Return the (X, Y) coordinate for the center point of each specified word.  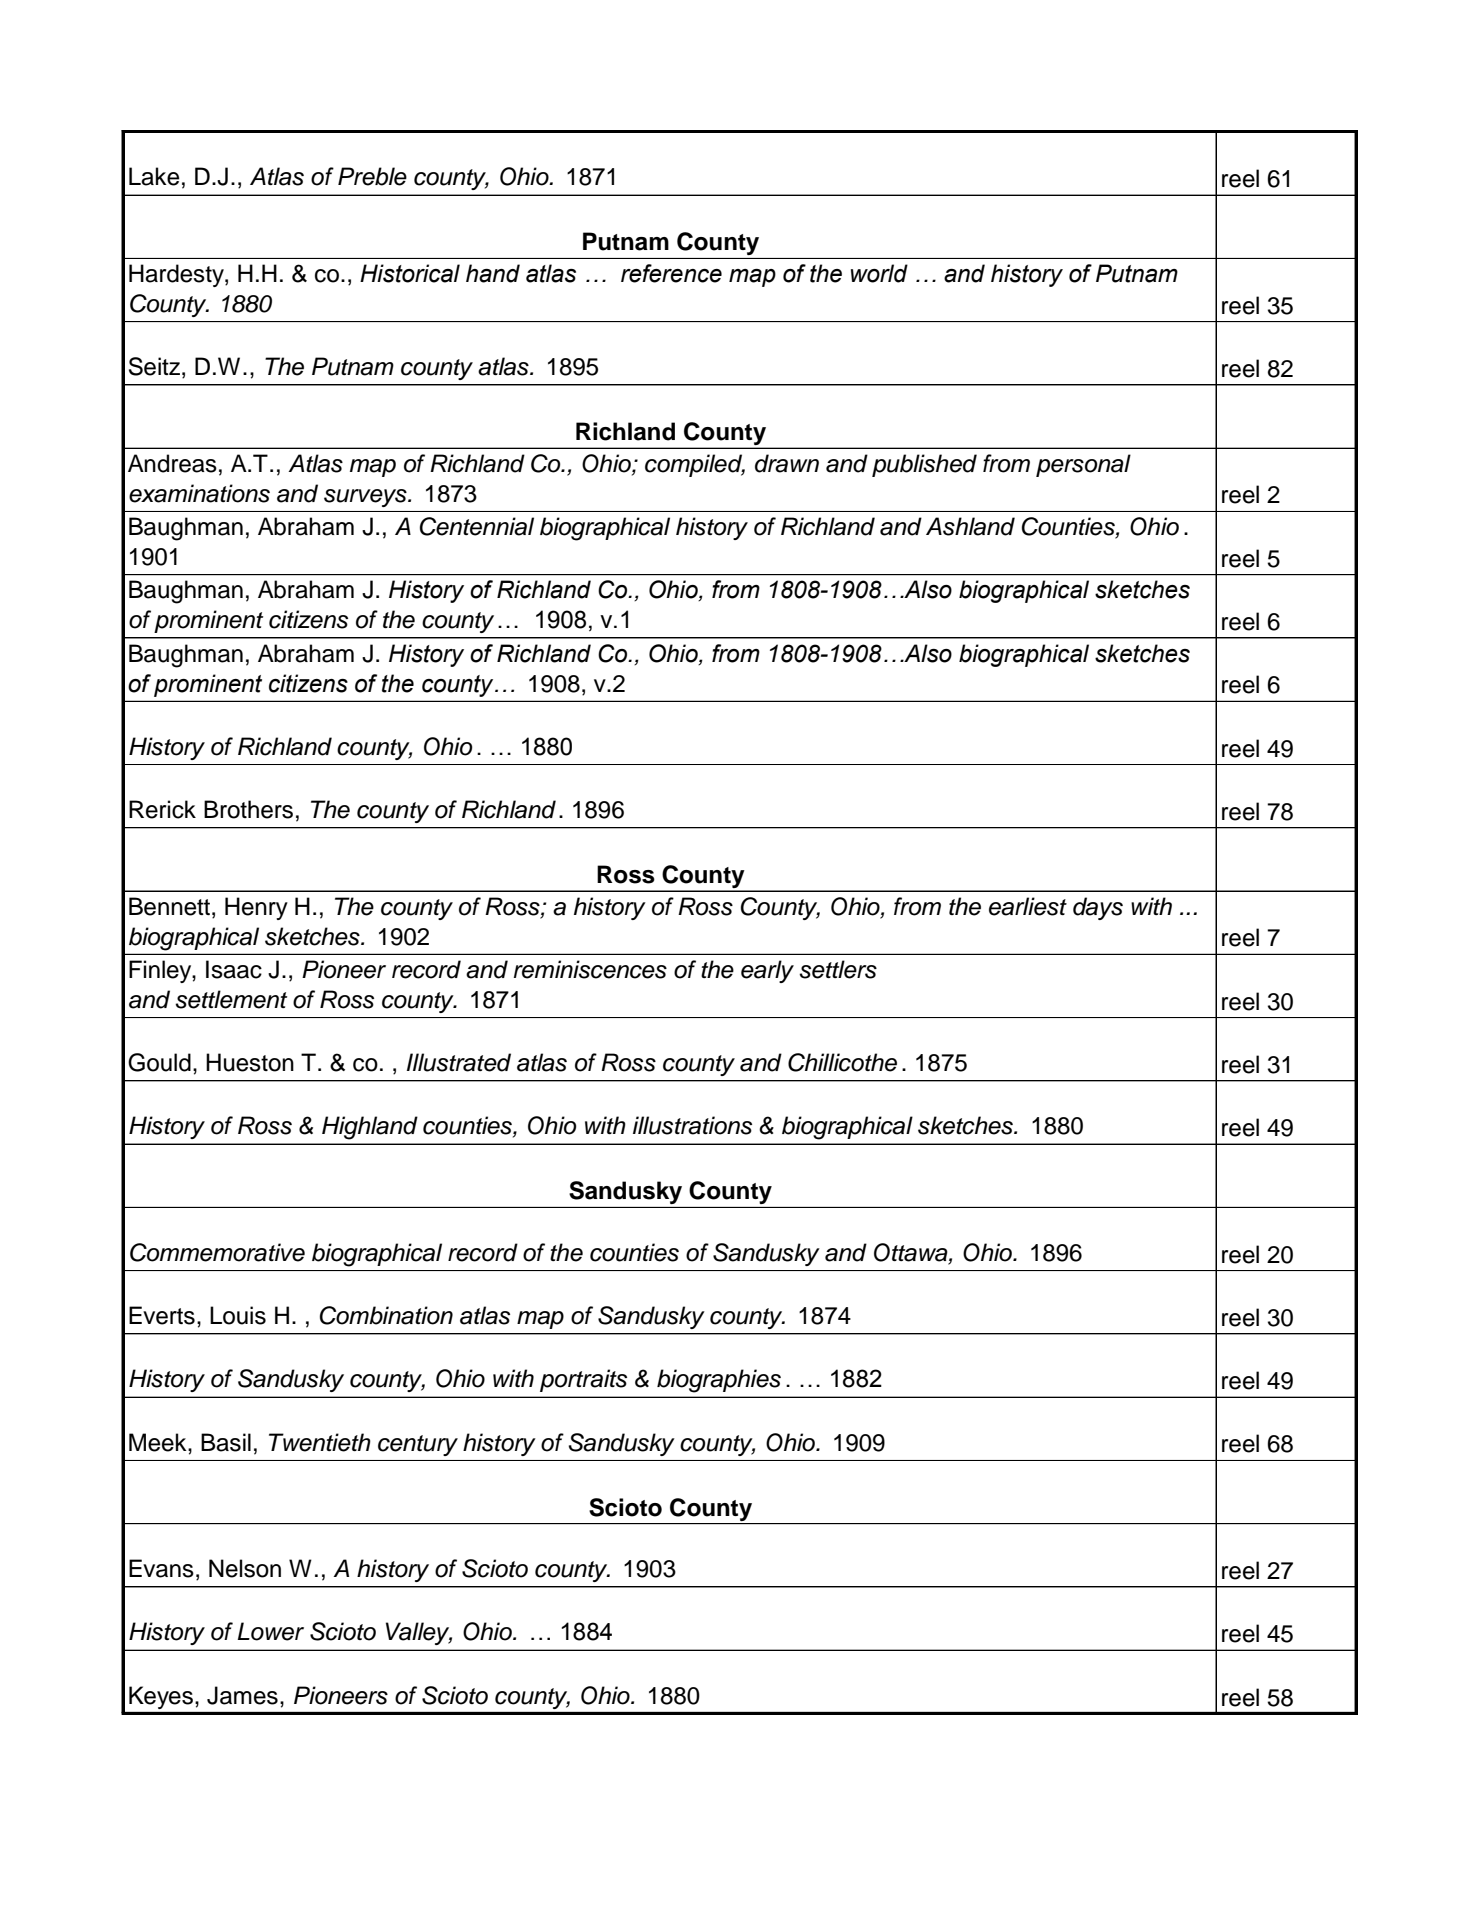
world (879, 273)
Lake (154, 176)
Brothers (248, 809)
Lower (270, 1631)
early (767, 971)
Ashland (970, 526)
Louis (238, 1315)
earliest (1028, 906)
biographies (719, 1381)
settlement (231, 999)
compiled (695, 465)
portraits (583, 1380)
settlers (838, 969)
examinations (199, 493)
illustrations (692, 1125)
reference (671, 273)
